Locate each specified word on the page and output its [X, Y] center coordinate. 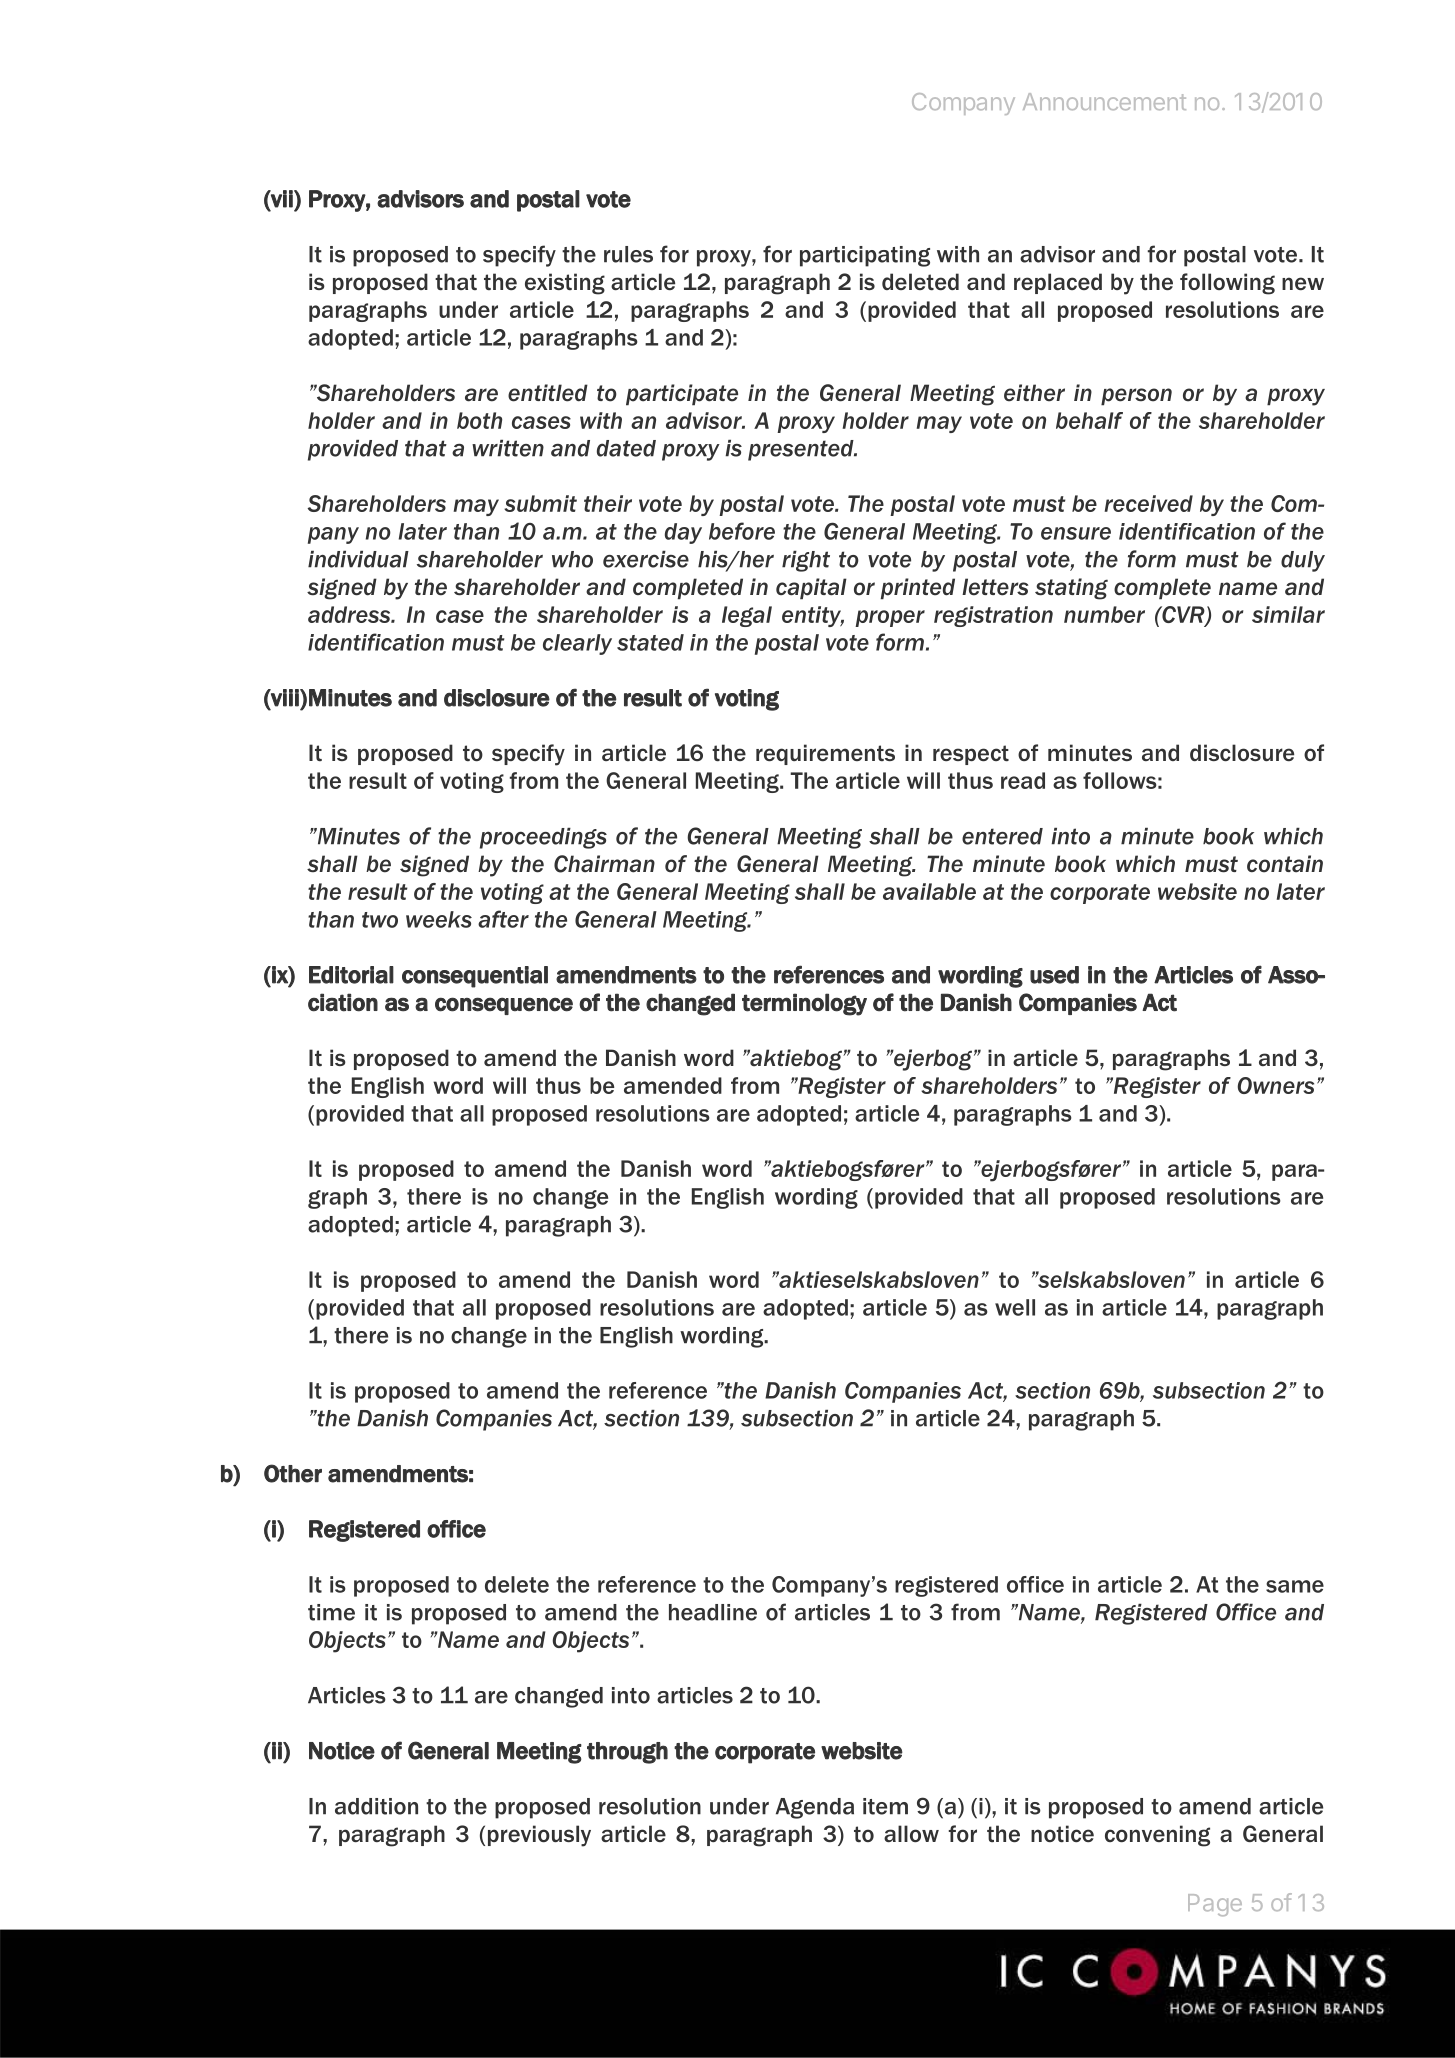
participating [865, 256]
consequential [475, 977]
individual [358, 559]
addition [376, 1806]
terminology [804, 1004]
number [1104, 614]
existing [565, 284]
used [1054, 975]
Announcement [1104, 101]
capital [811, 589]
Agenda [815, 1808]
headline [713, 1612]
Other [293, 1473]
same [1295, 1586]
